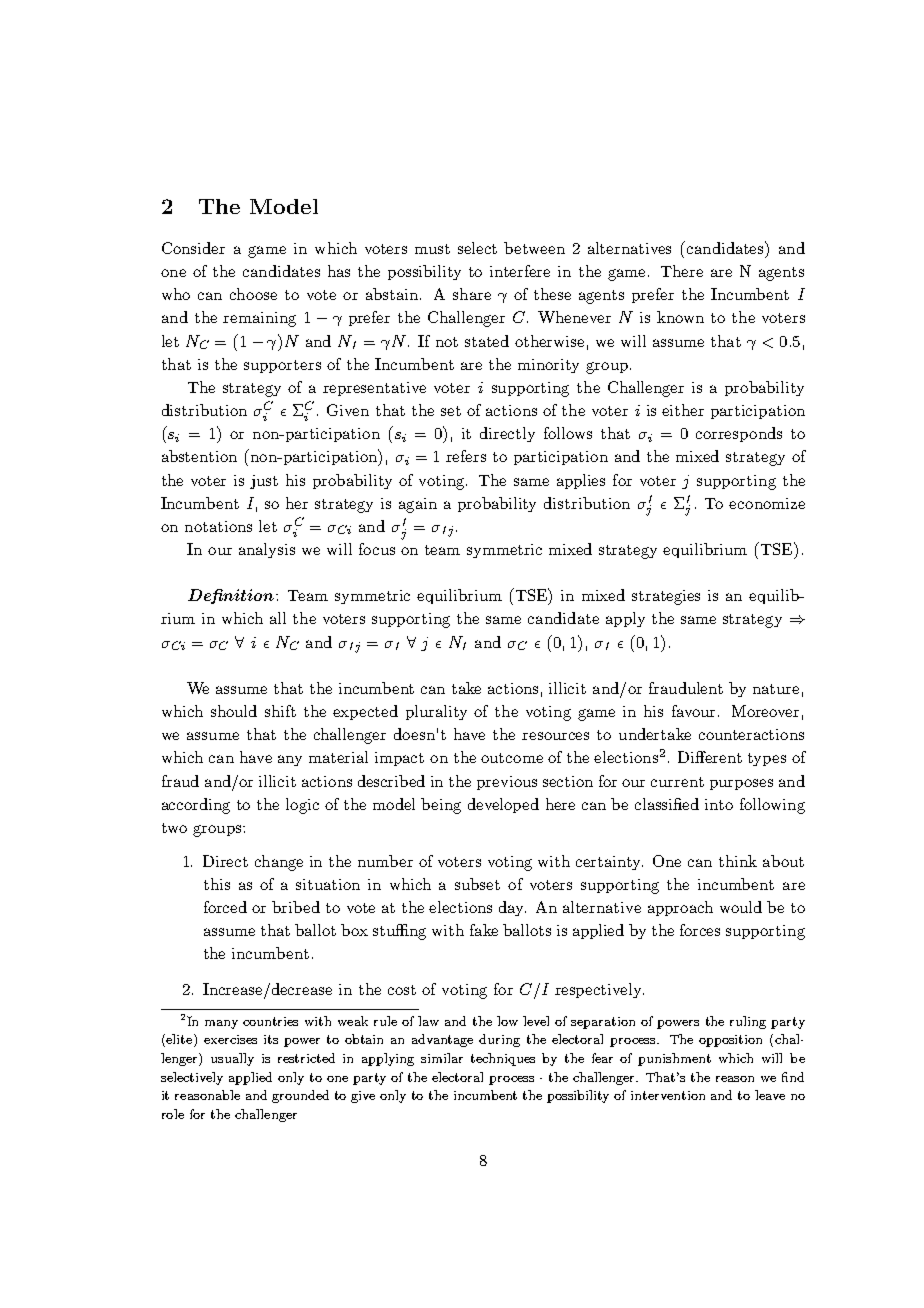 The image size is (924, 1308). What do you see at coordinates (719, 804) in the screenshot?
I see `into` at bounding box center [719, 804].
